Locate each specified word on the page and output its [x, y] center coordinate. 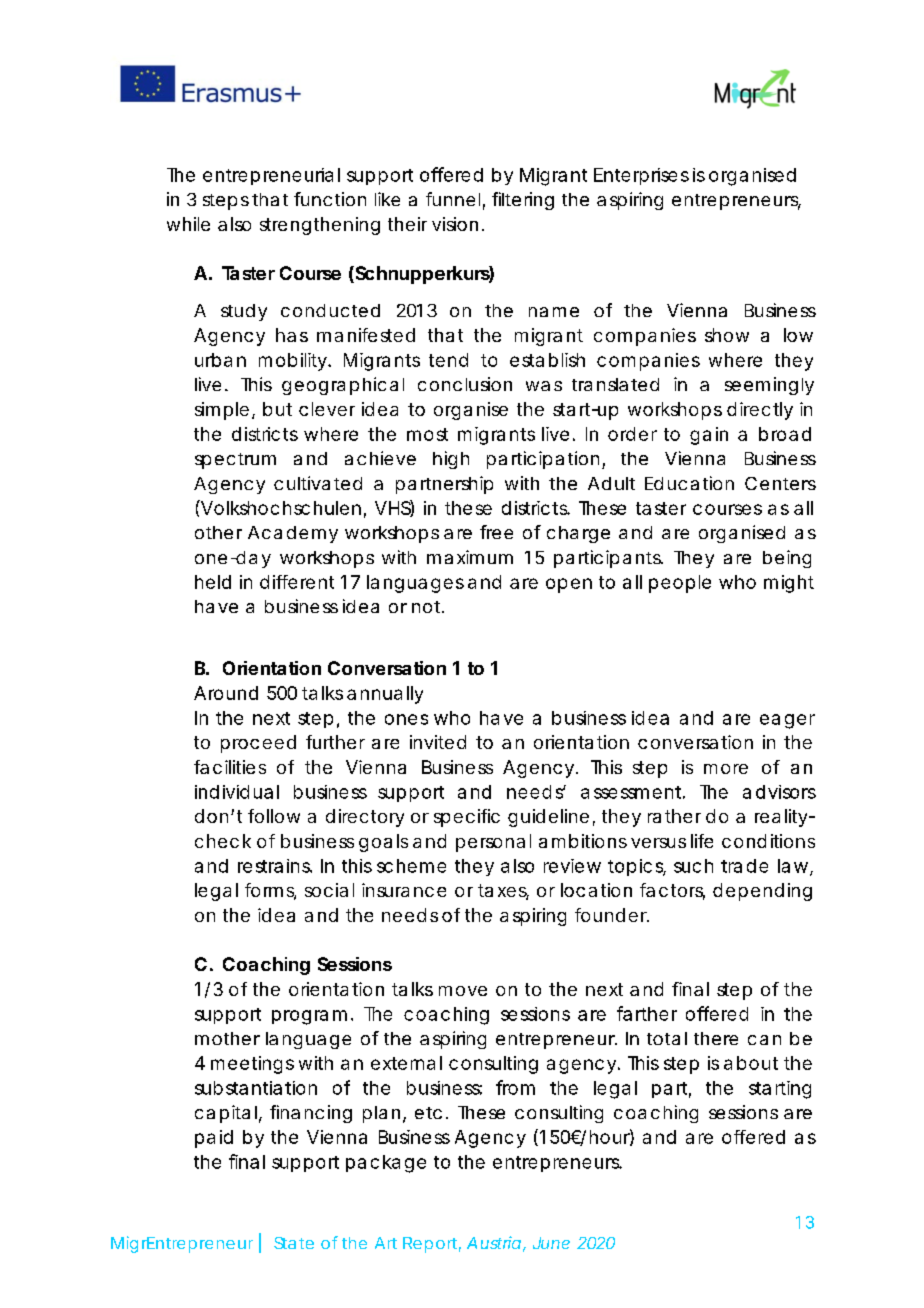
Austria [494, 1242]
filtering [523, 201]
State [294, 1243]
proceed [258, 744]
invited [438, 742]
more [726, 769]
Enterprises [641, 176]
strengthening [320, 226]
